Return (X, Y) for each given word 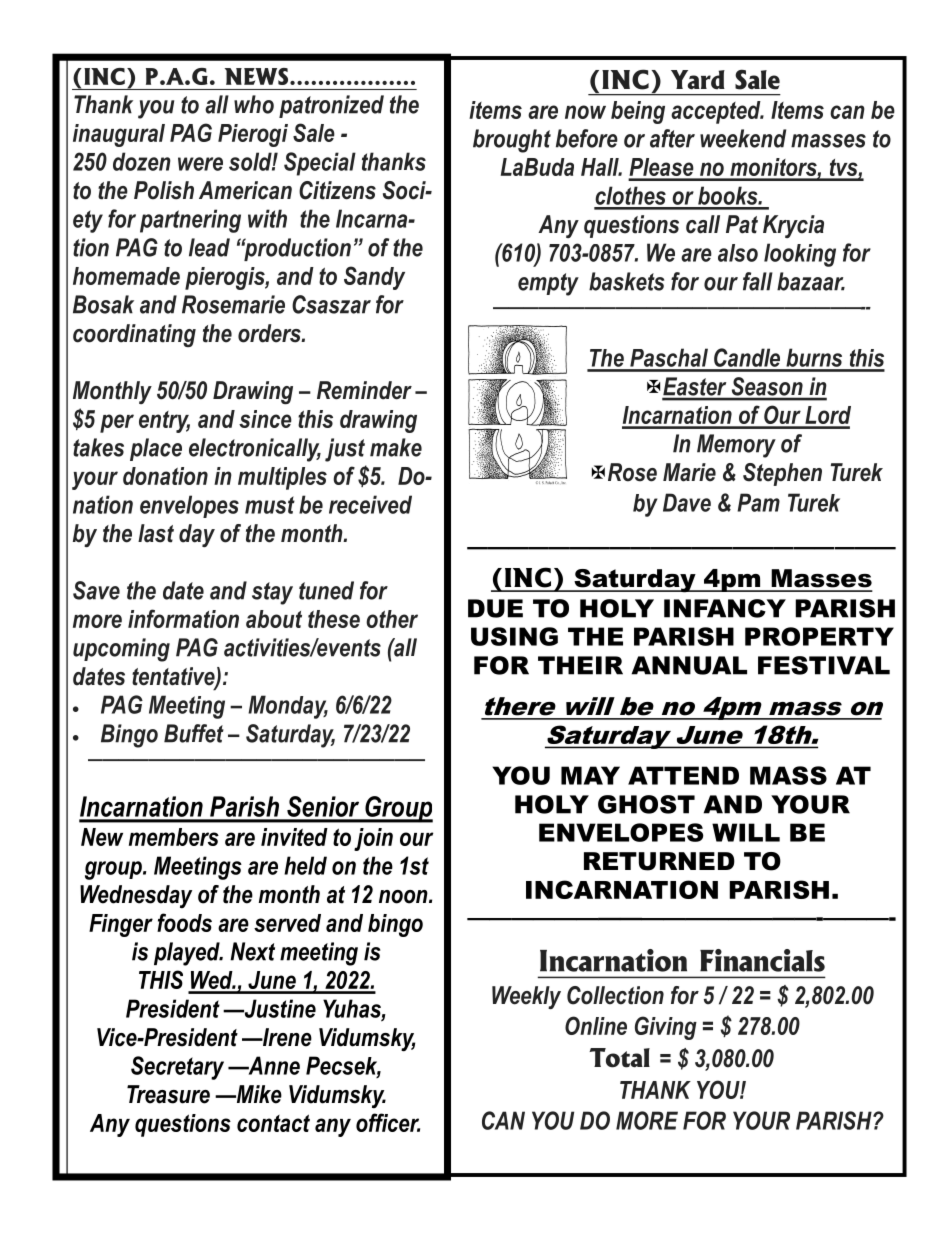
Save (96, 590)
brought (512, 141)
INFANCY (725, 608)
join (373, 839)
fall (758, 281)
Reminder (364, 390)
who (254, 104)
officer (388, 1122)
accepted (717, 112)
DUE (495, 608)
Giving (666, 1028)
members (174, 837)
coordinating (134, 335)
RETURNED (659, 861)
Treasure (168, 1094)
